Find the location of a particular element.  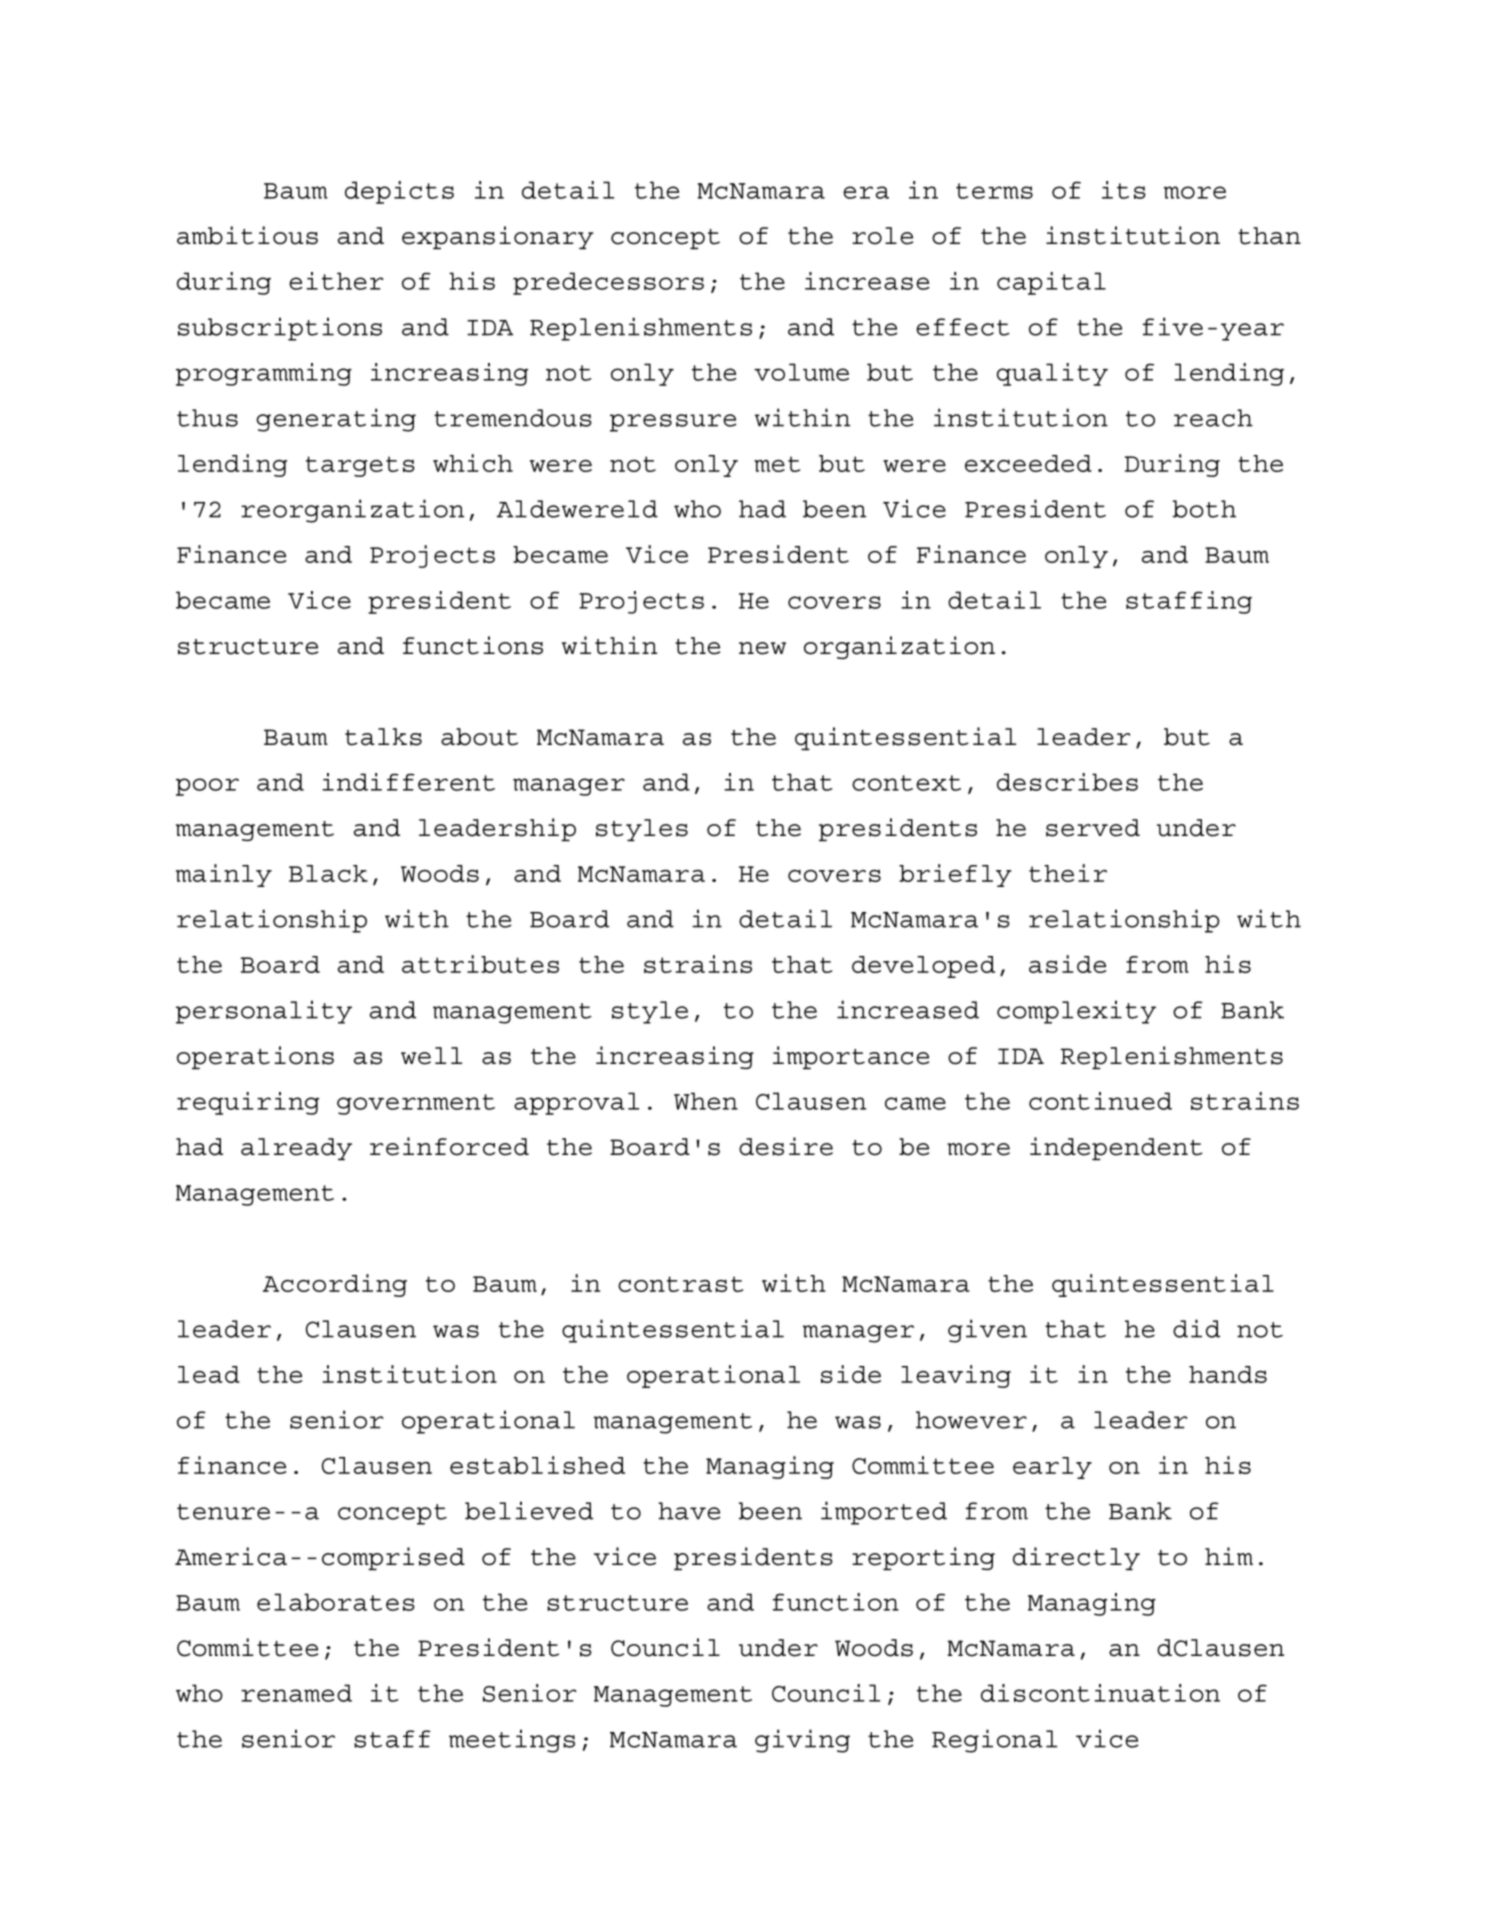

its is located at coordinates (1124, 190).
